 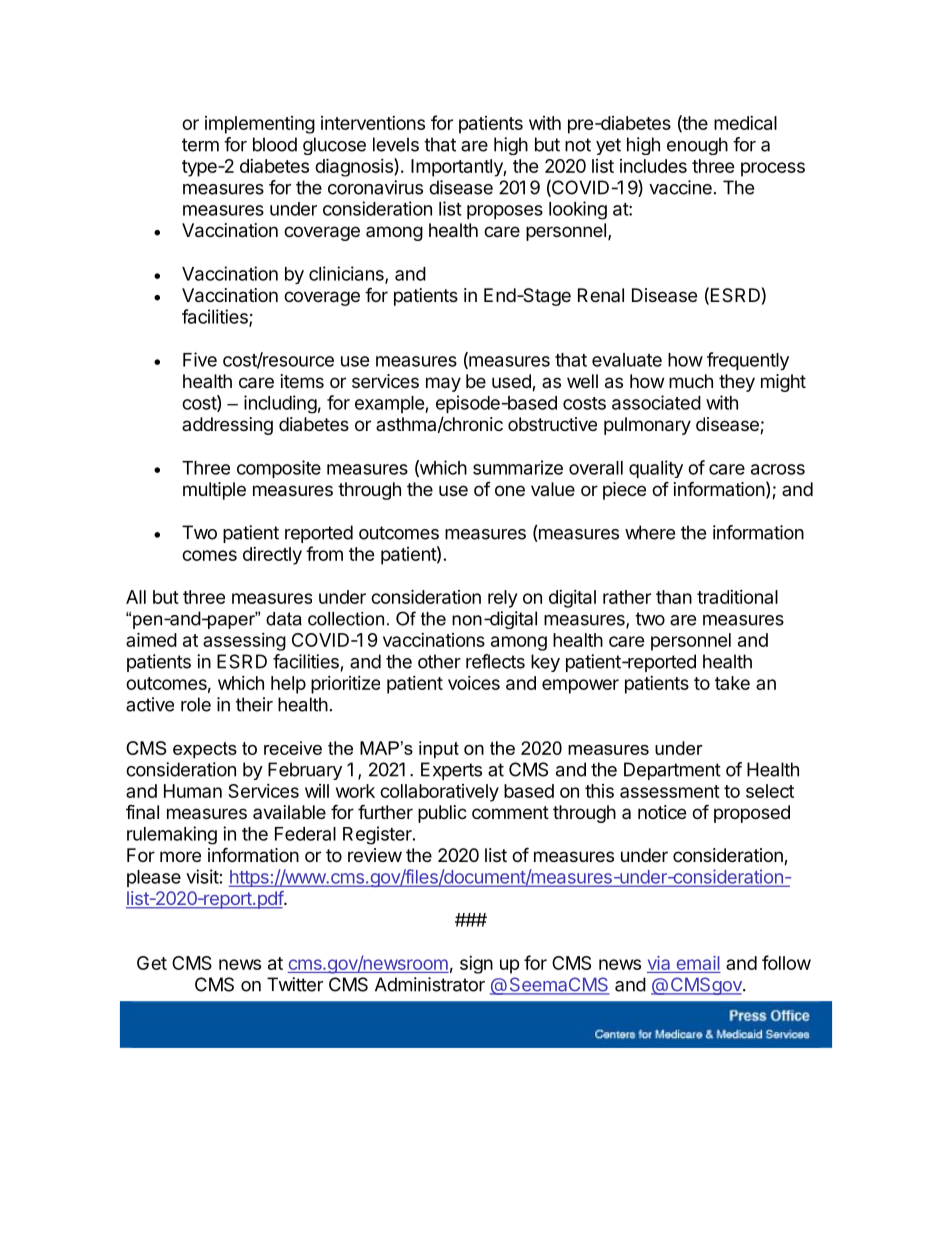 What do you see at coordinates (697, 146) in the page?
I see `enough` at bounding box center [697, 146].
